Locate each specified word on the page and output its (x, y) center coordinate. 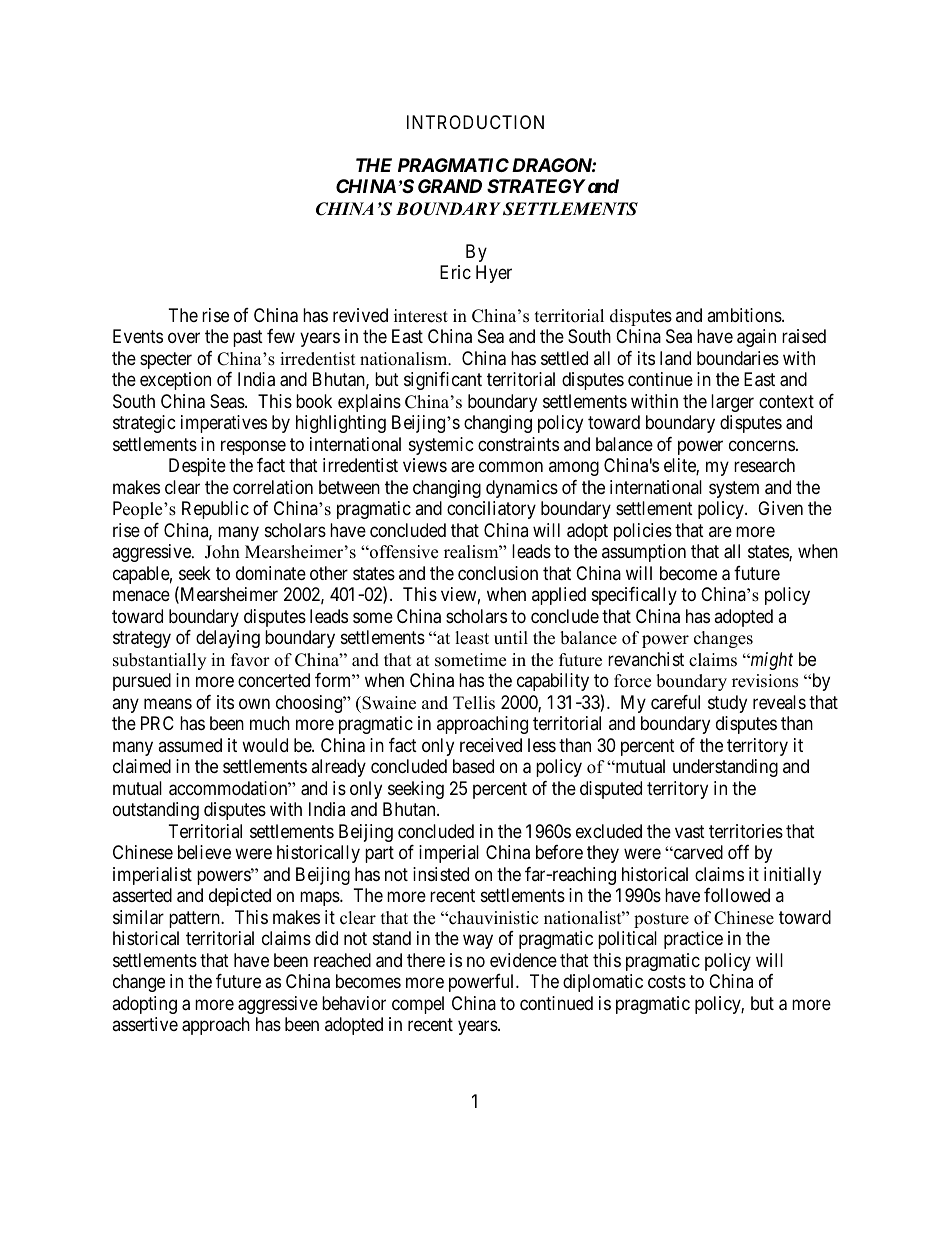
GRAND (450, 186)
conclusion (498, 573)
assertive (145, 1024)
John (222, 552)
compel (418, 1005)
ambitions (745, 315)
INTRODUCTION (475, 122)
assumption (644, 553)
